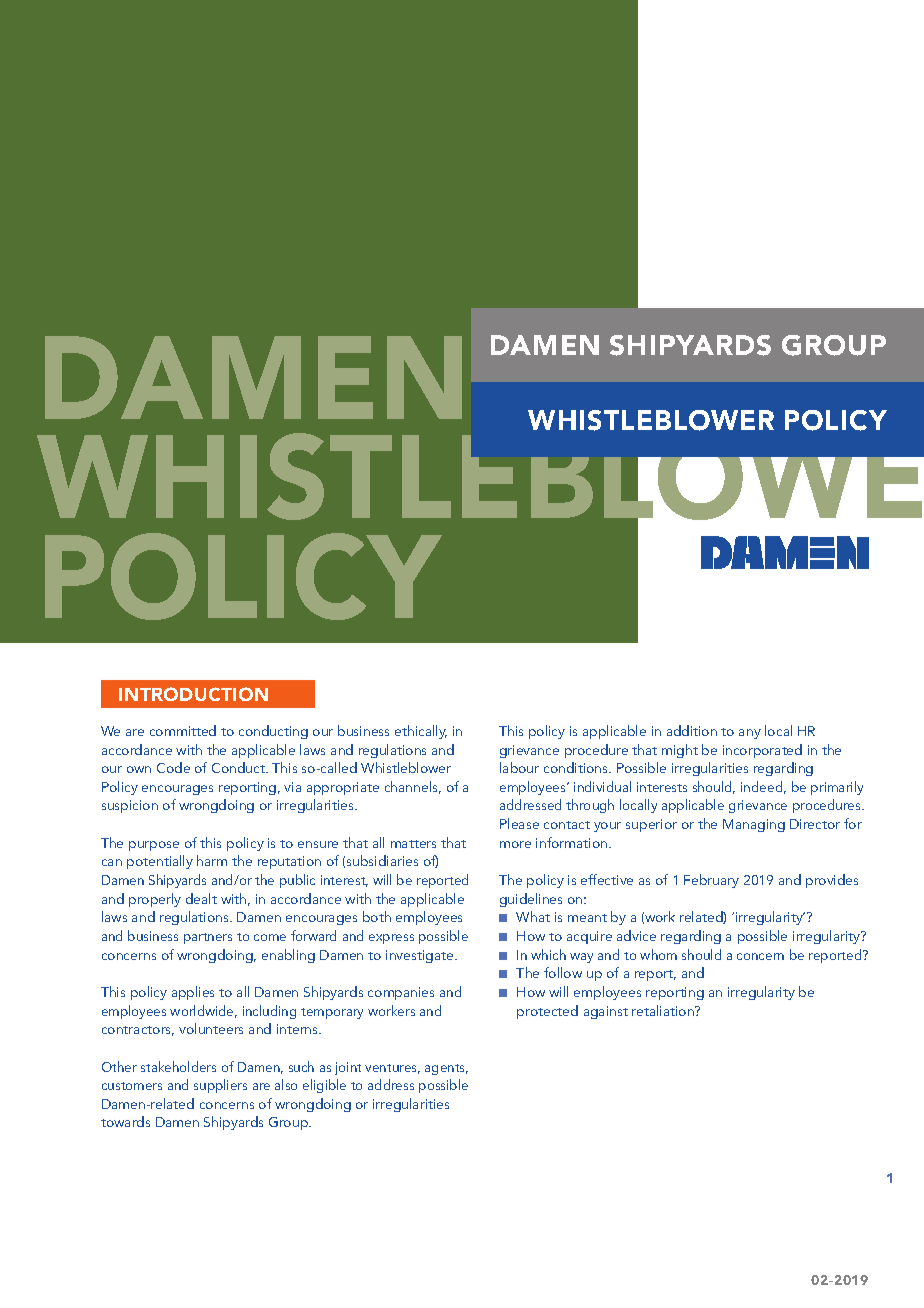 The image size is (924, 1308). I want to click on agents, so click(446, 1069).
